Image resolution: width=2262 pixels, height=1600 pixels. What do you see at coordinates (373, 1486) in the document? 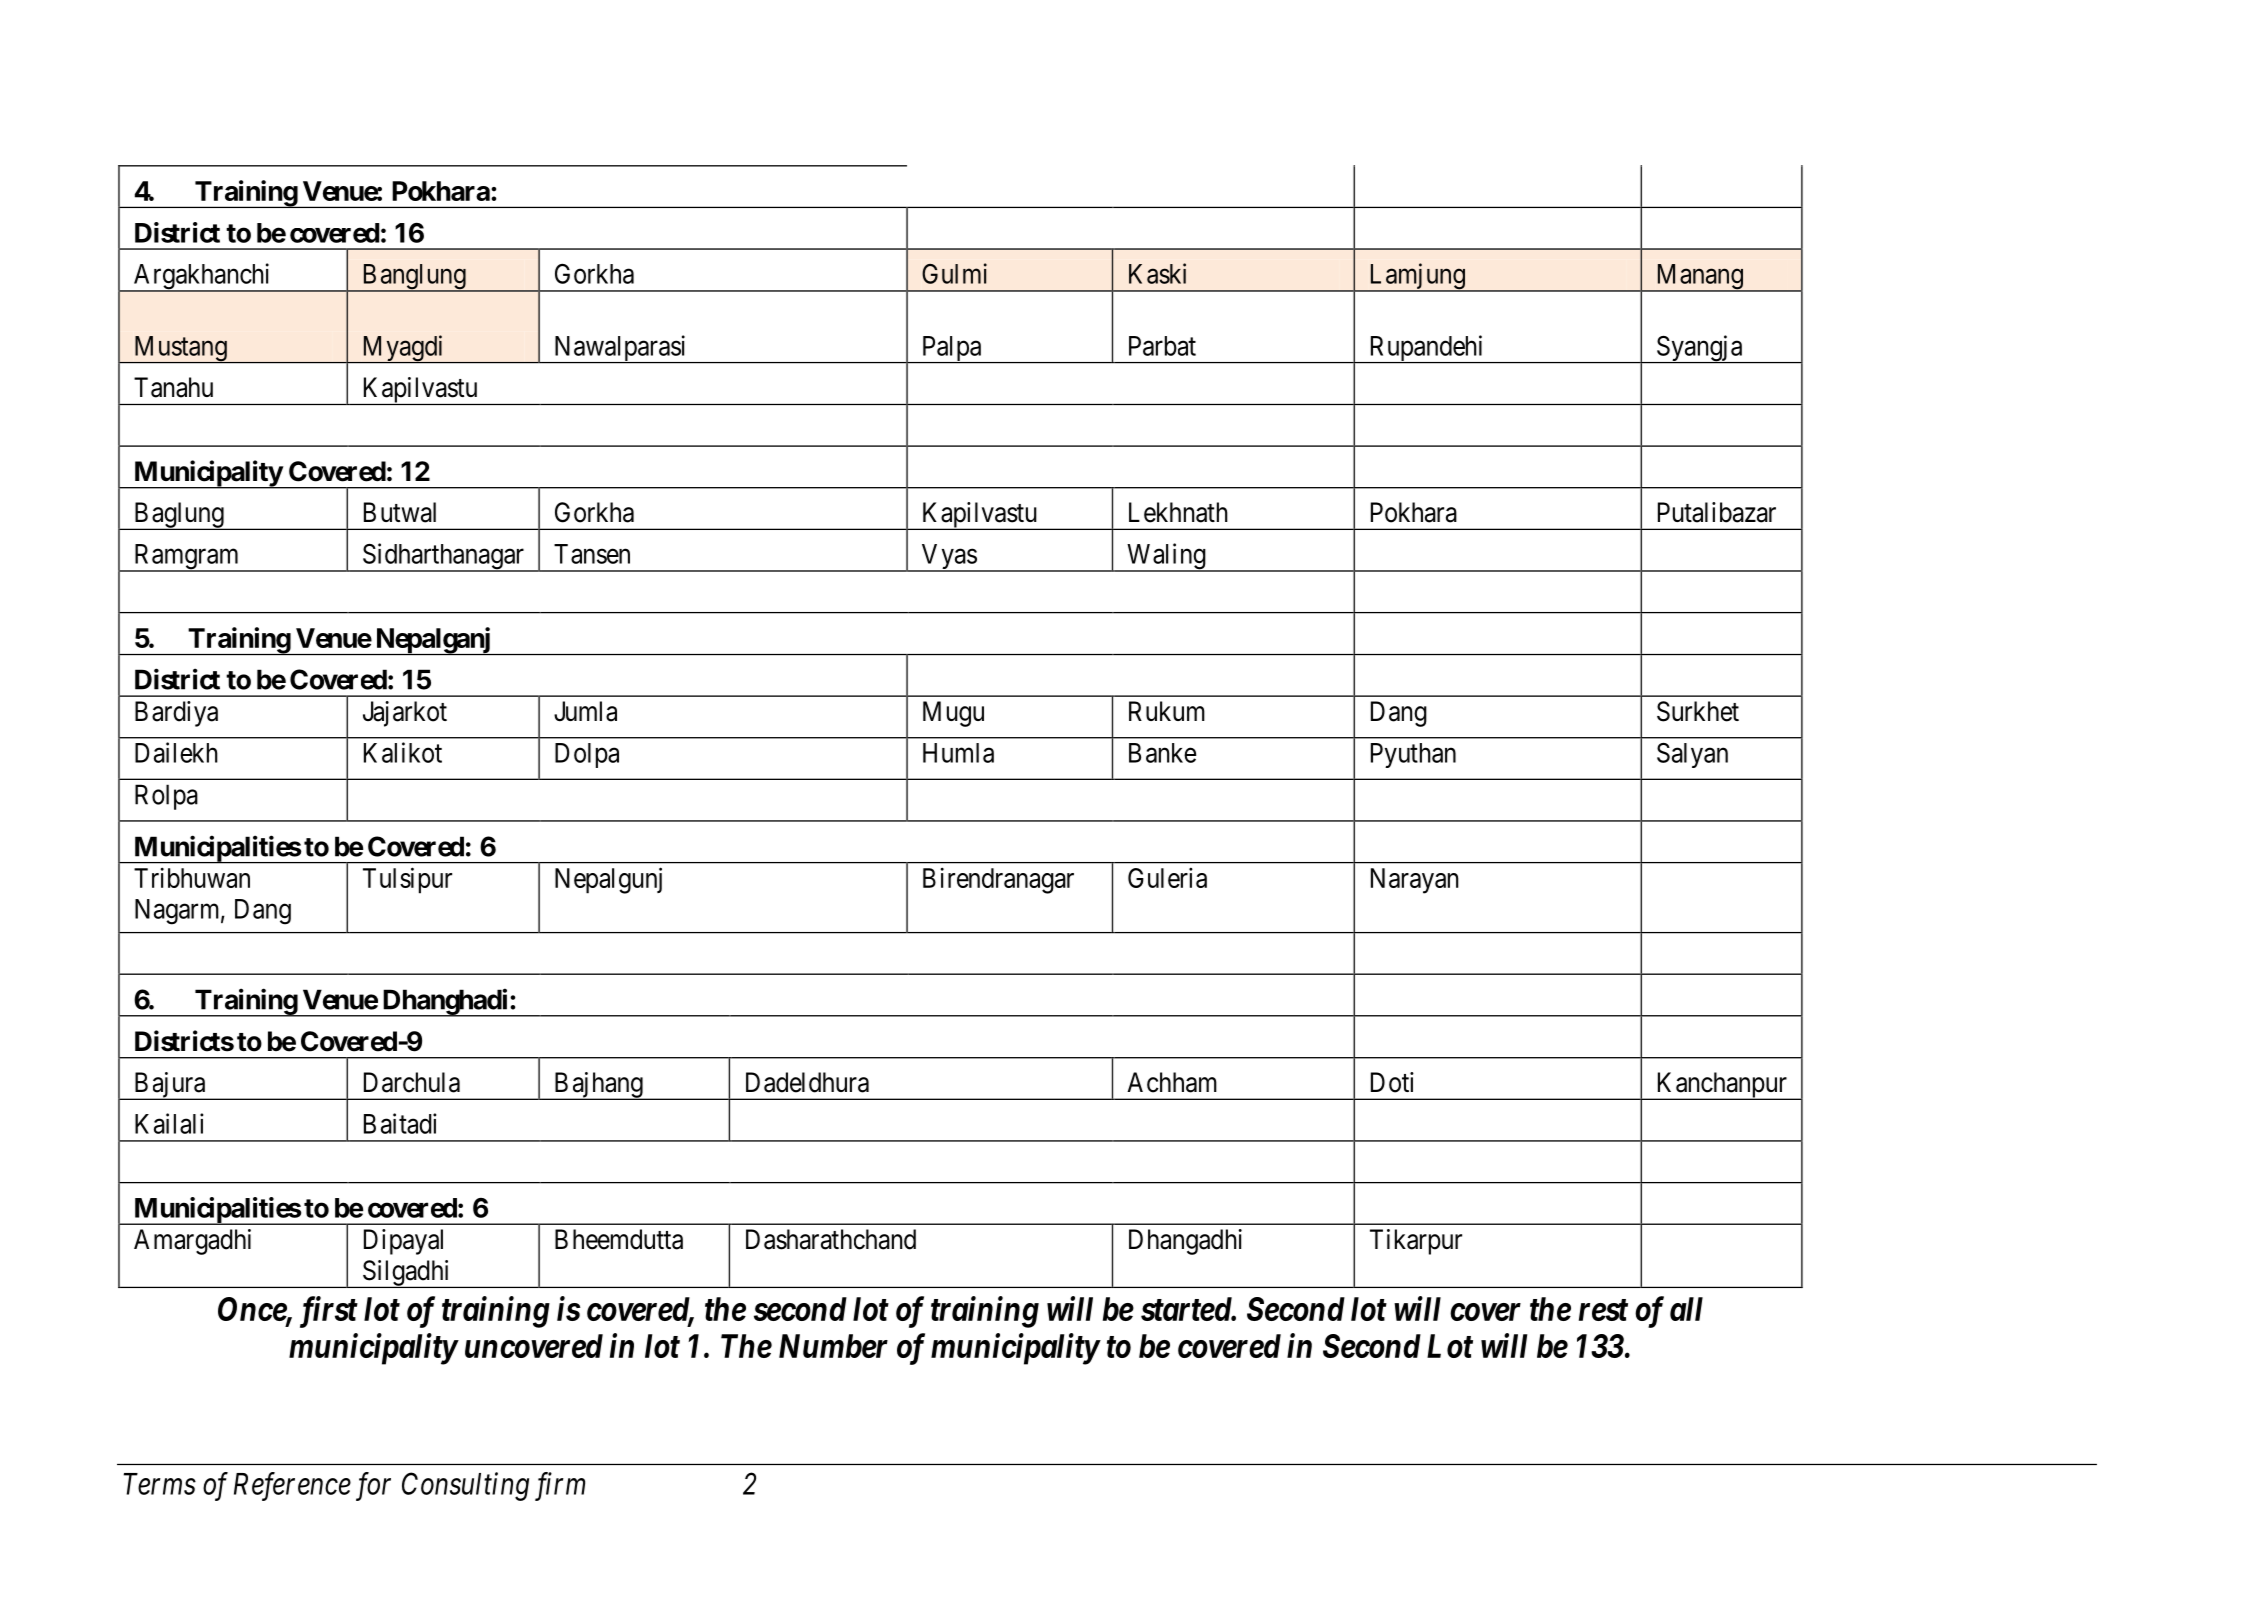
I see `for` at bounding box center [373, 1486].
